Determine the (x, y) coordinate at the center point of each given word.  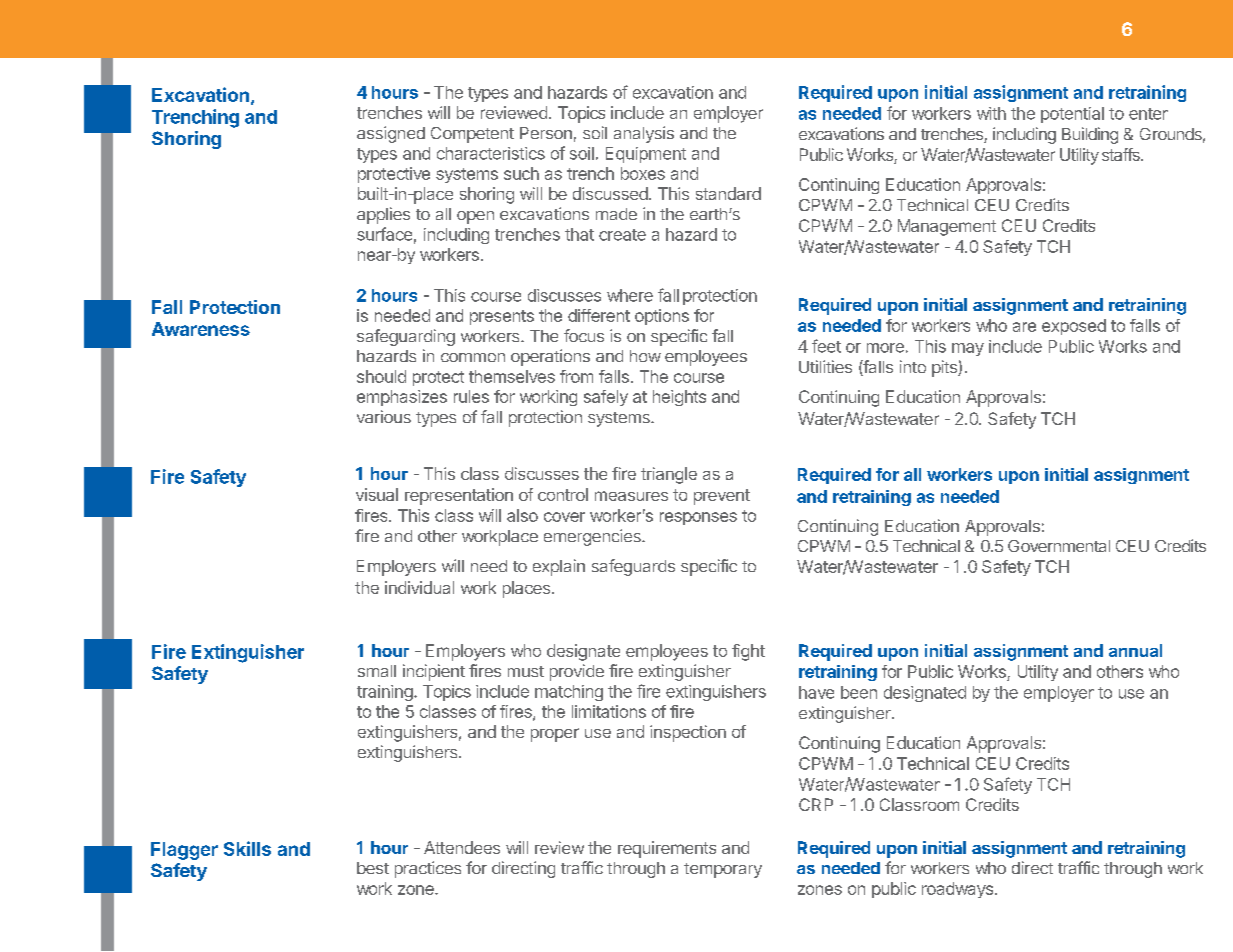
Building (1090, 135)
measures (631, 496)
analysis (644, 134)
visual (377, 494)
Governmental (1059, 546)
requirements (667, 849)
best (373, 868)
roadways (957, 890)
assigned (391, 134)
